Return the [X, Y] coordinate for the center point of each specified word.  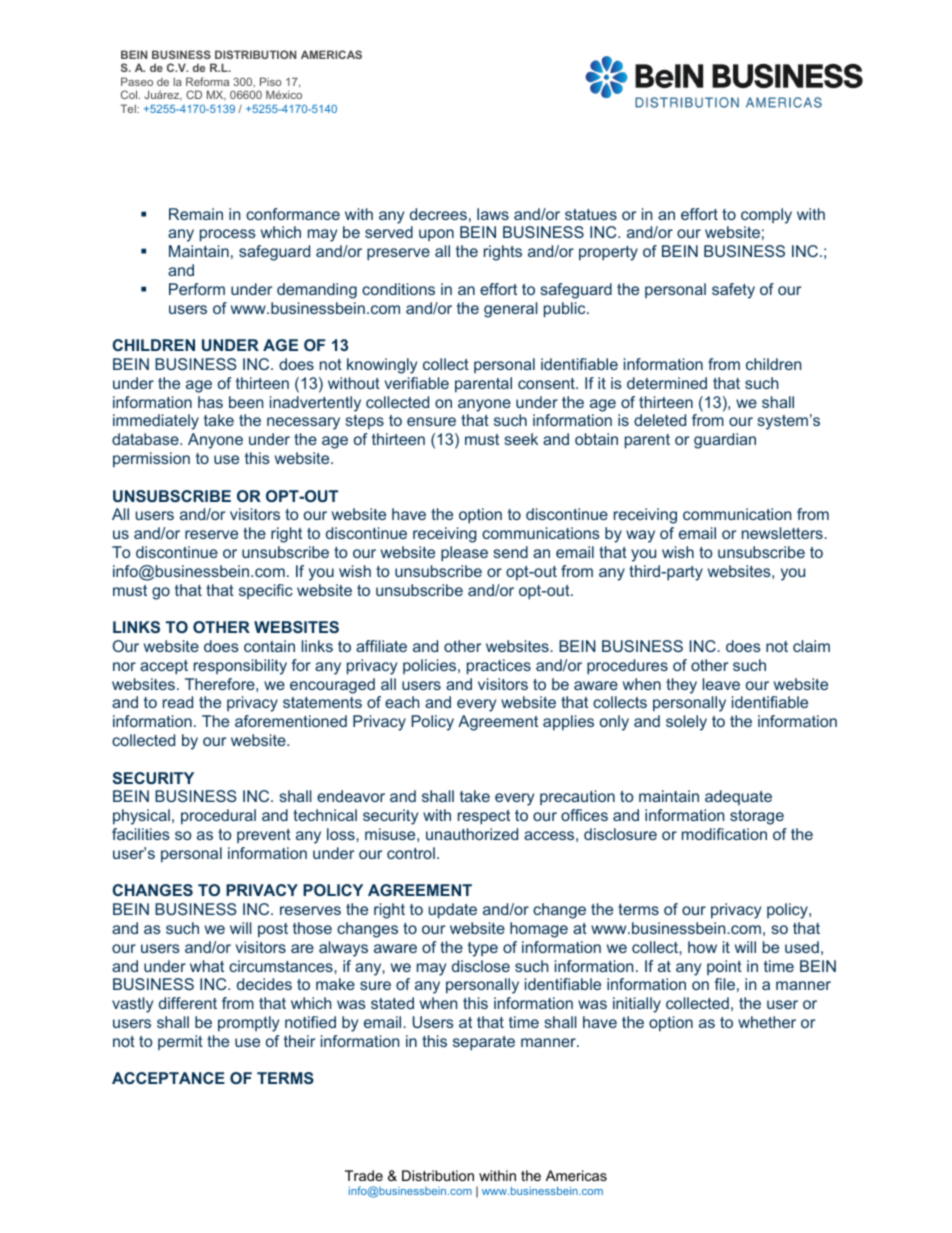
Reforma [207, 81]
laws [493, 214]
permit [180, 1042]
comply [766, 216]
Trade [364, 1175]
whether [767, 1022]
